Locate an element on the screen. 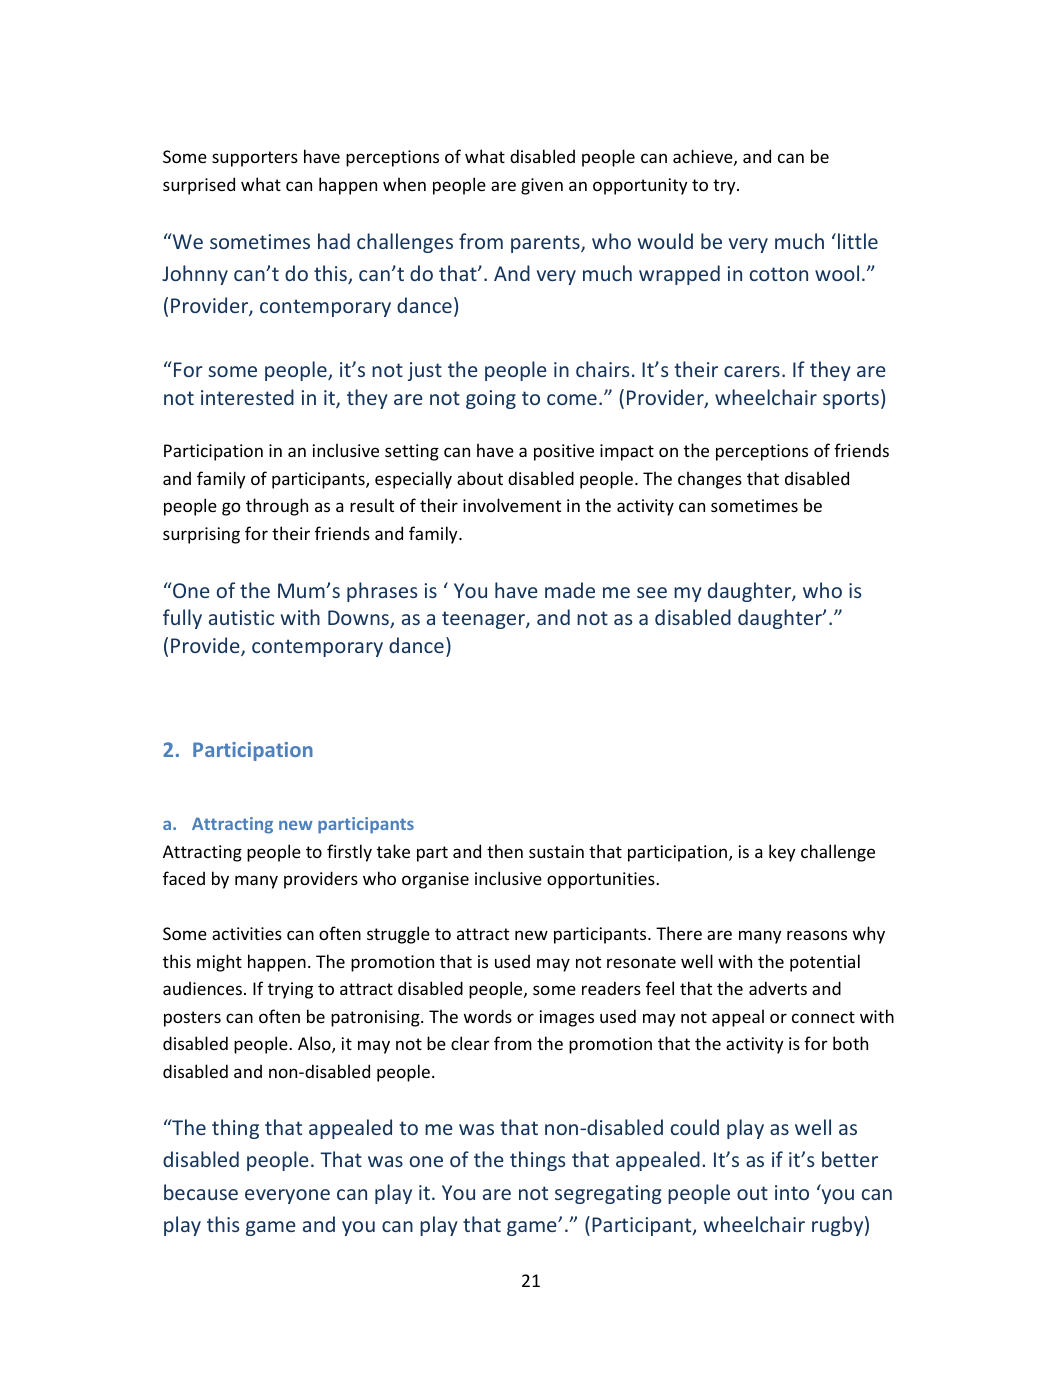  because is located at coordinates (201, 1192).
